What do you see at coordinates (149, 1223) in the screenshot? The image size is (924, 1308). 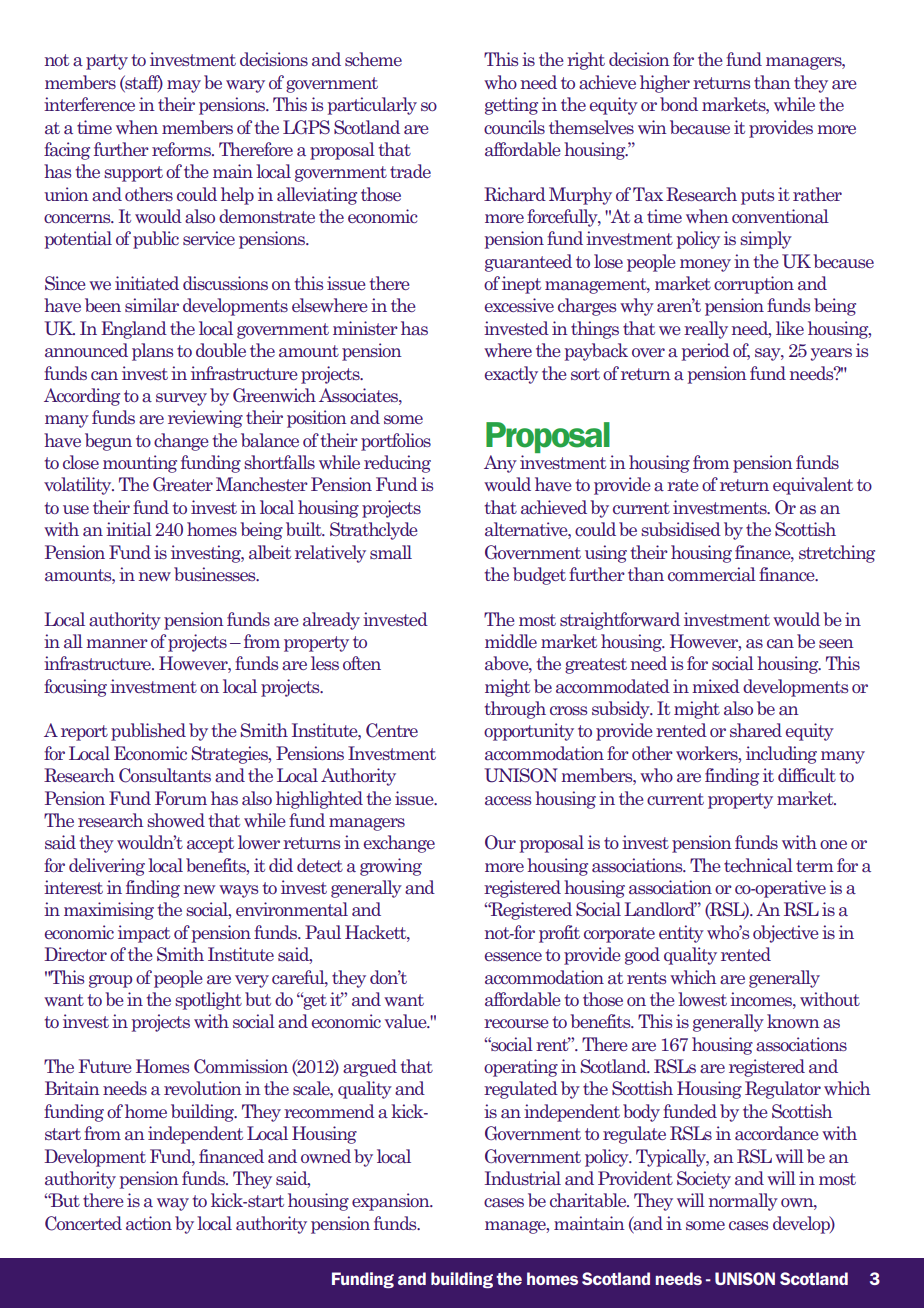 I see `action` at bounding box center [149, 1223].
